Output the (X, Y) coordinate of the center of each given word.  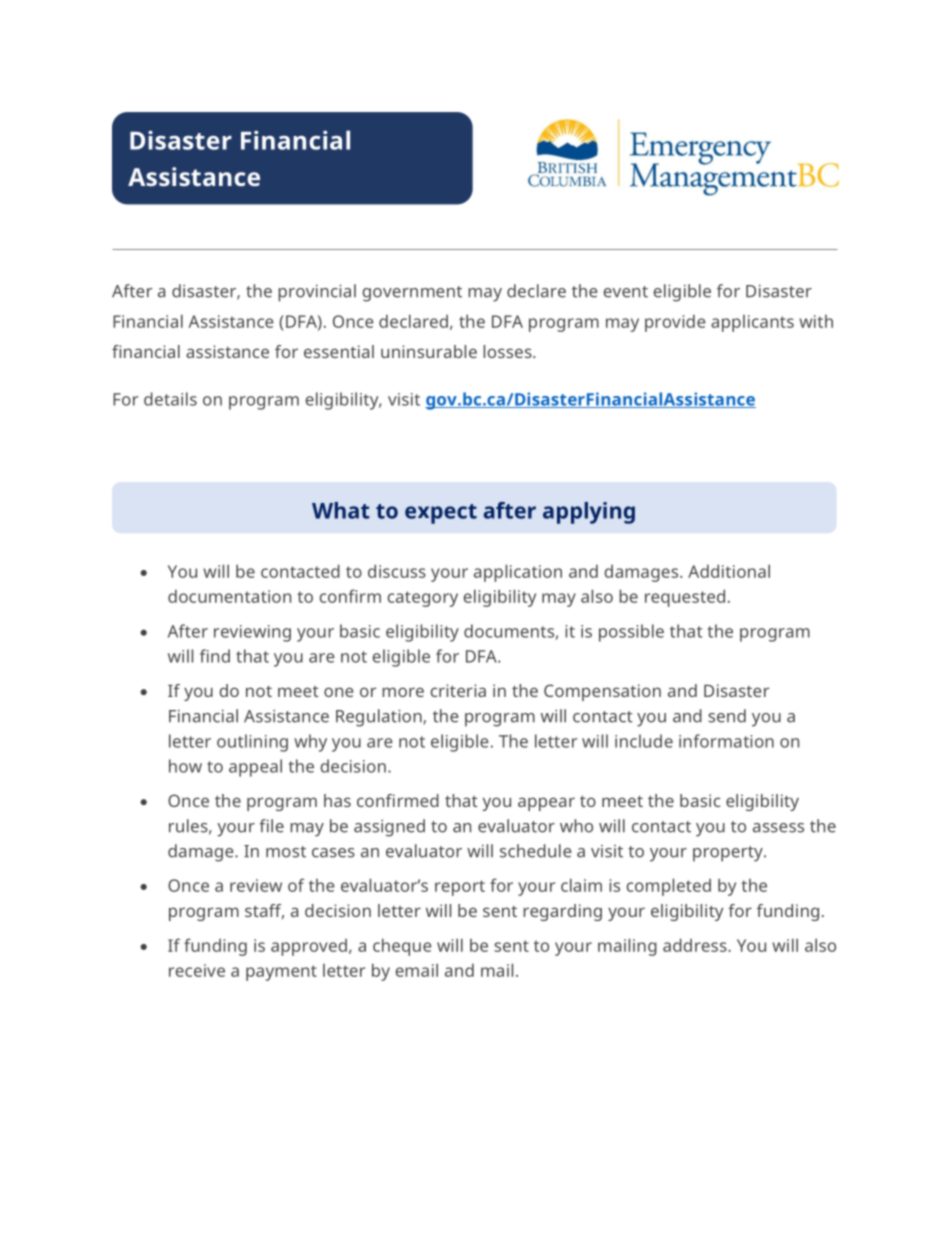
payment (281, 973)
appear (546, 804)
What (341, 510)
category (422, 599)
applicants (752, 323)
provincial (317, 293)
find (215, 656)
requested (685, 598)
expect (441, 514)
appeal (255, 768)
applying (589, 513)
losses (508, 351)
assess (778, 828)
